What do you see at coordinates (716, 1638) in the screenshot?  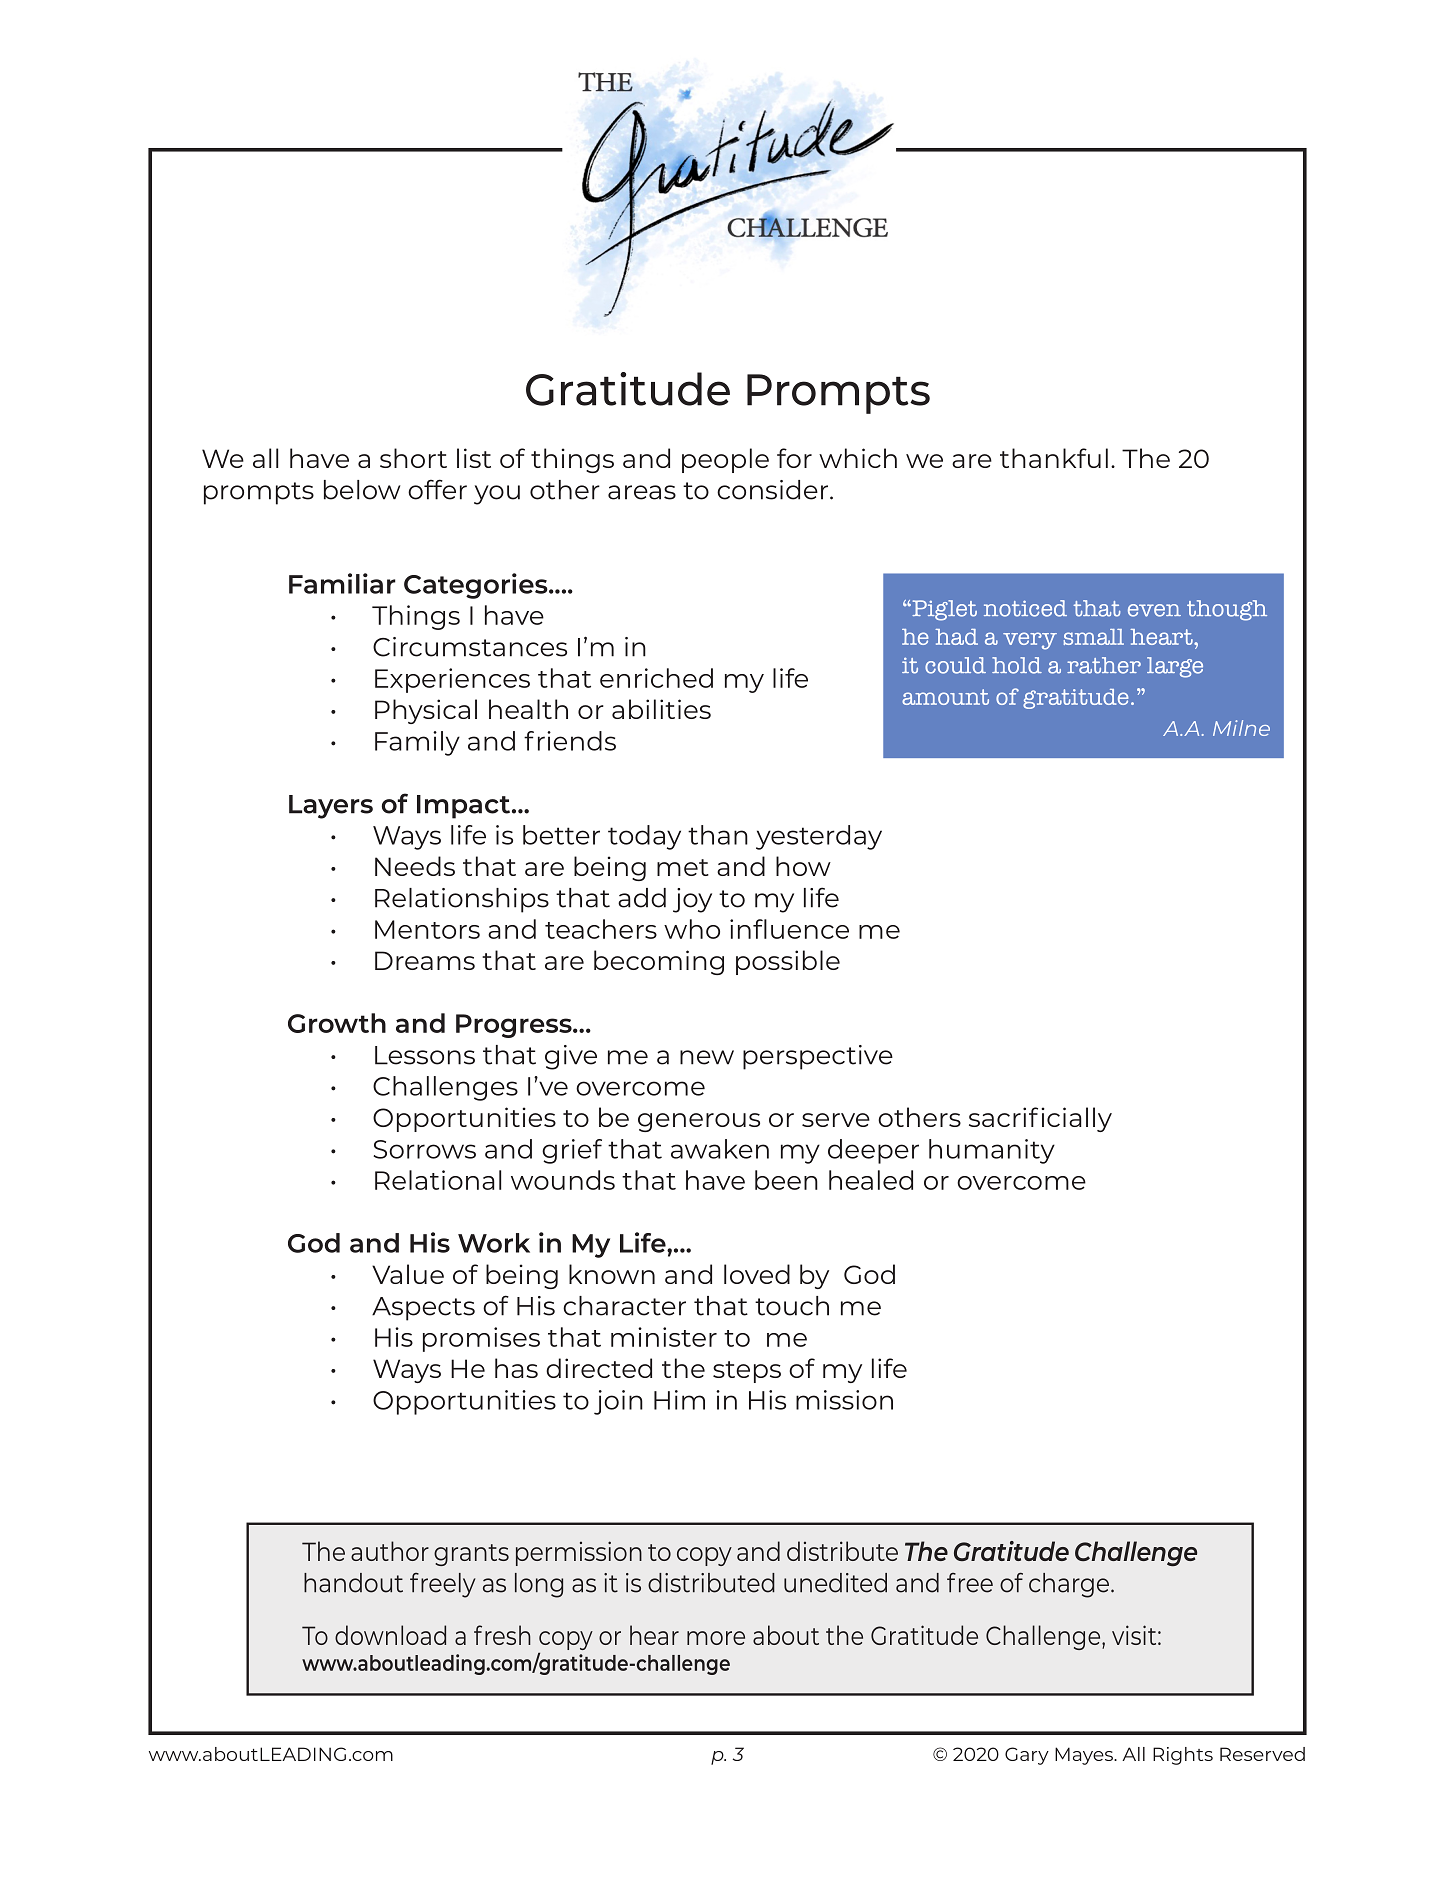 I see `more` at bounding box center [716, 1638].
